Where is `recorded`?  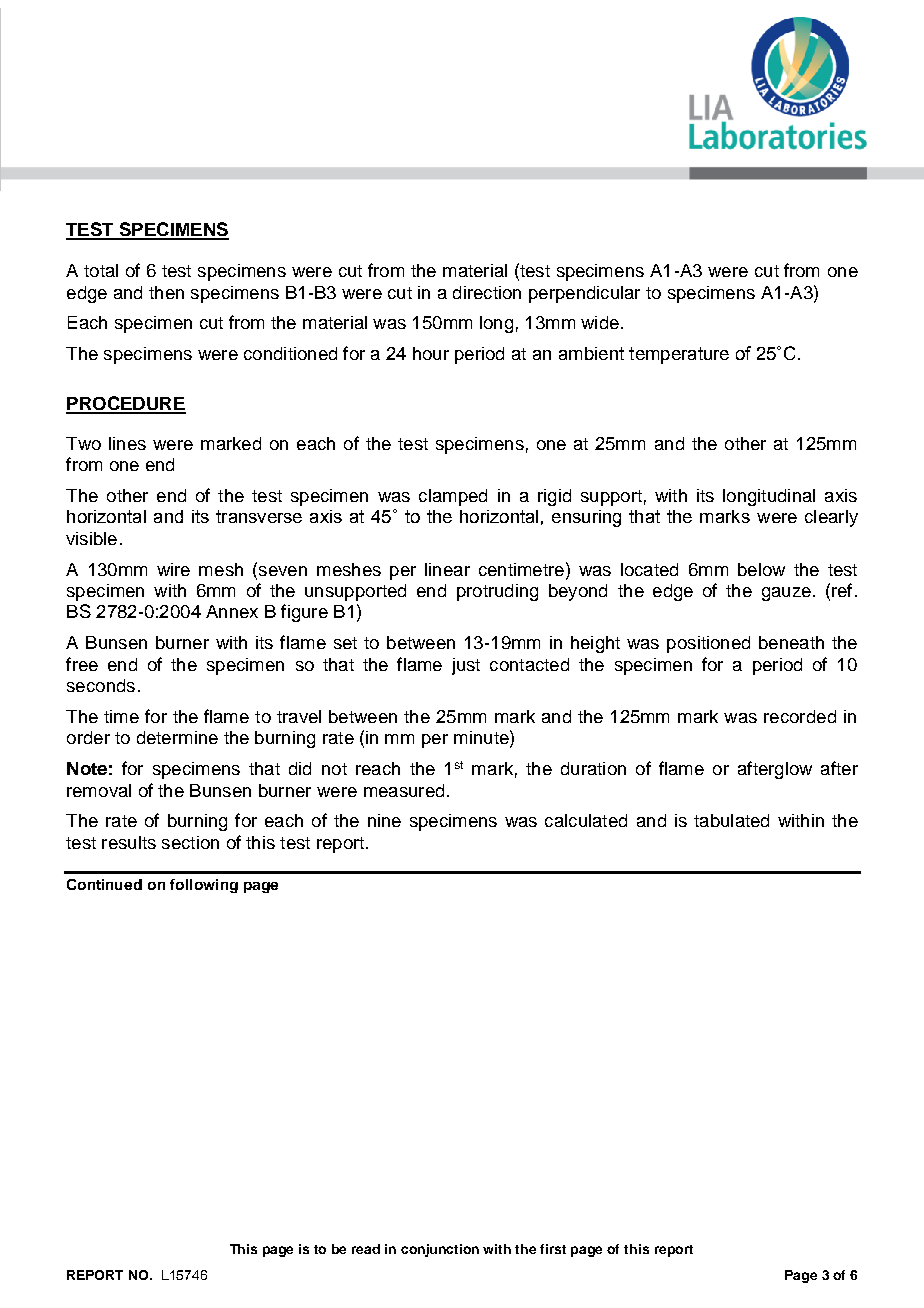 recorded is located at coordinates (800, 716).
